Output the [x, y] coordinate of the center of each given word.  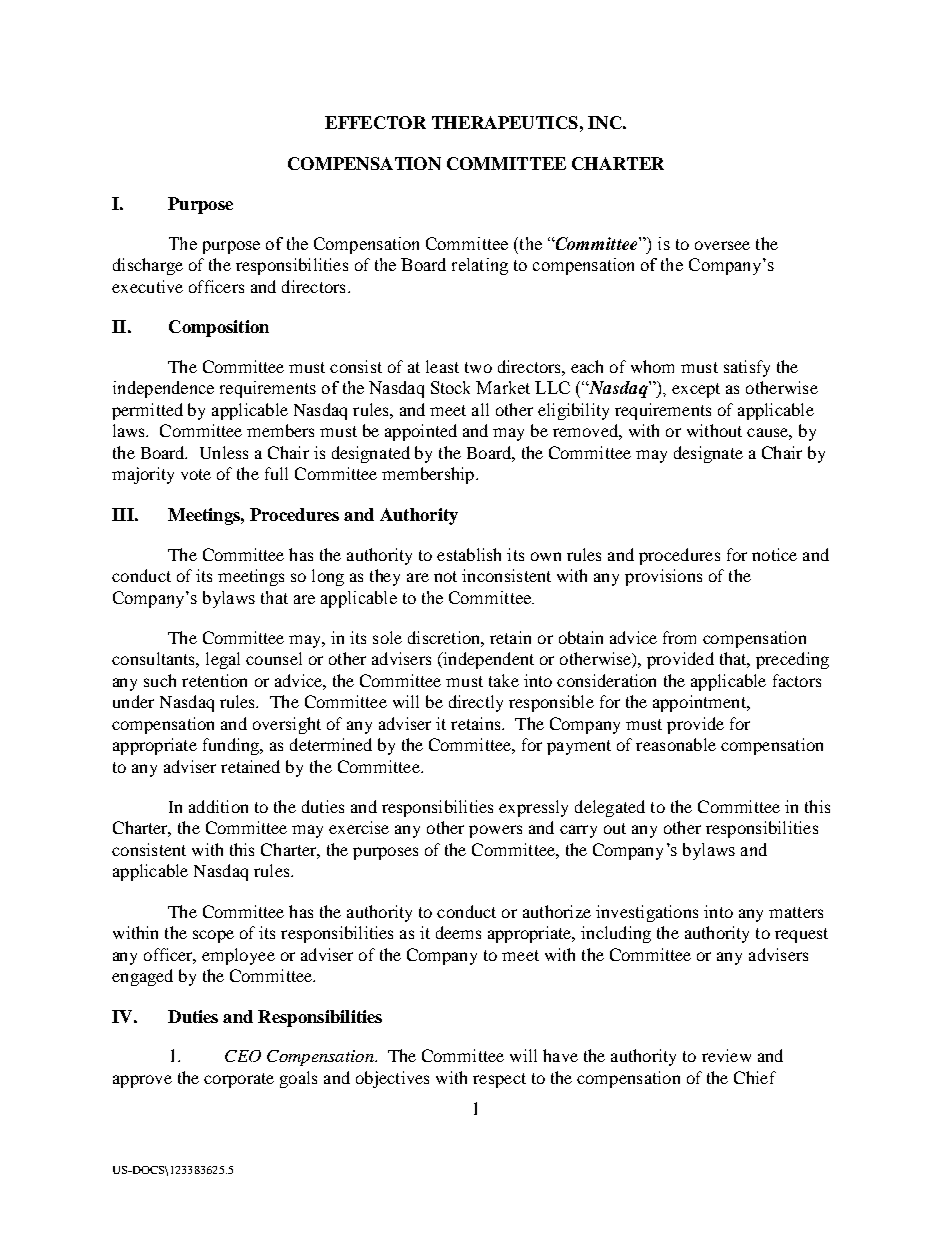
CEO [243, 1056]
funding [232, 746]
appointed [421, 432]
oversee [722, 245]
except [696, 390]
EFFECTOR [375, 122]
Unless [224, 452]
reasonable [676, 744]
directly [476, 703]
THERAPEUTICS [505, 122]
